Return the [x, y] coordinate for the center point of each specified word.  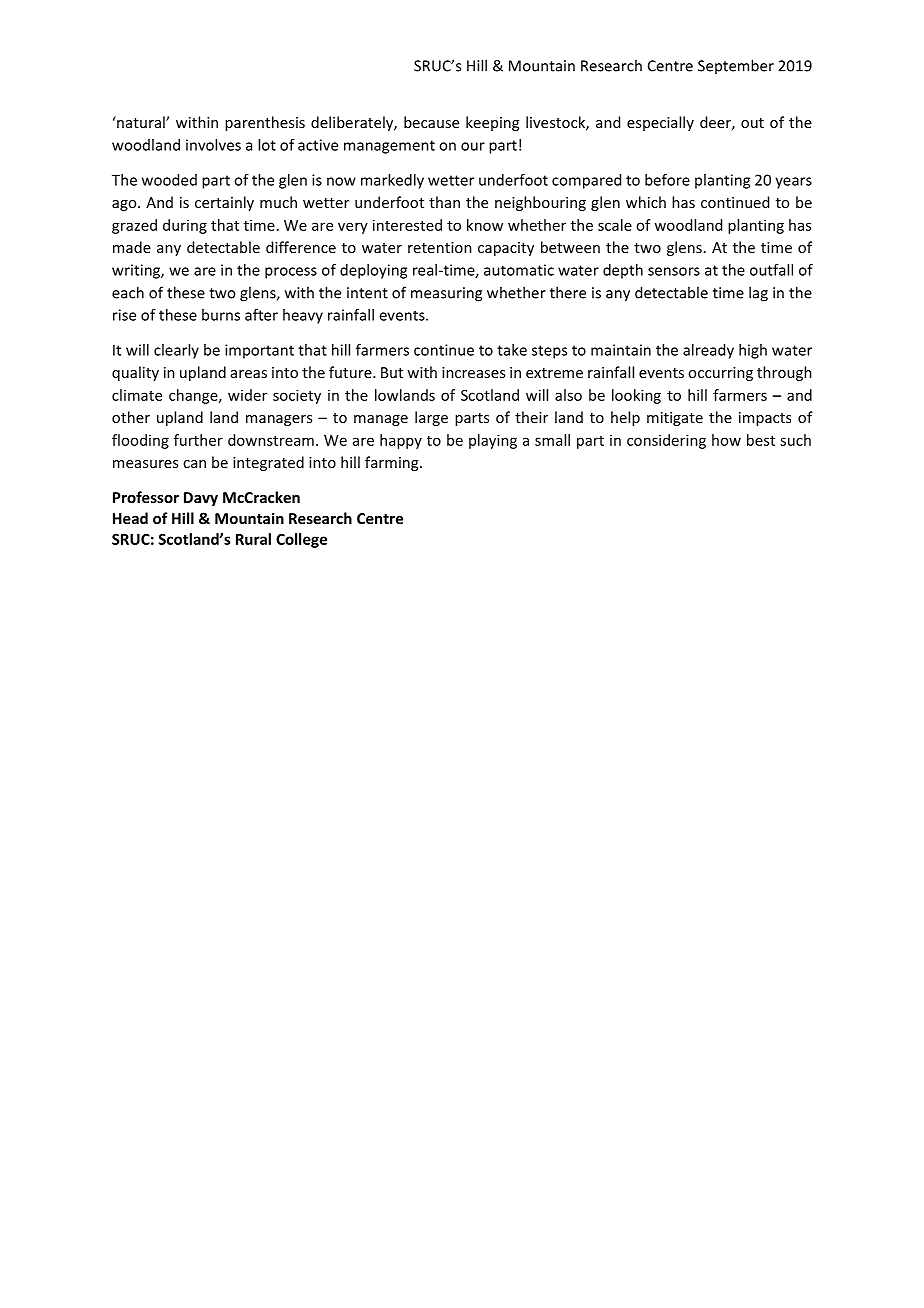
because [431, 122]
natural [141, 122]
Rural [253, 539]
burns [221, 315]
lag [758, 294]
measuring [446, 294]
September [736, 66]
